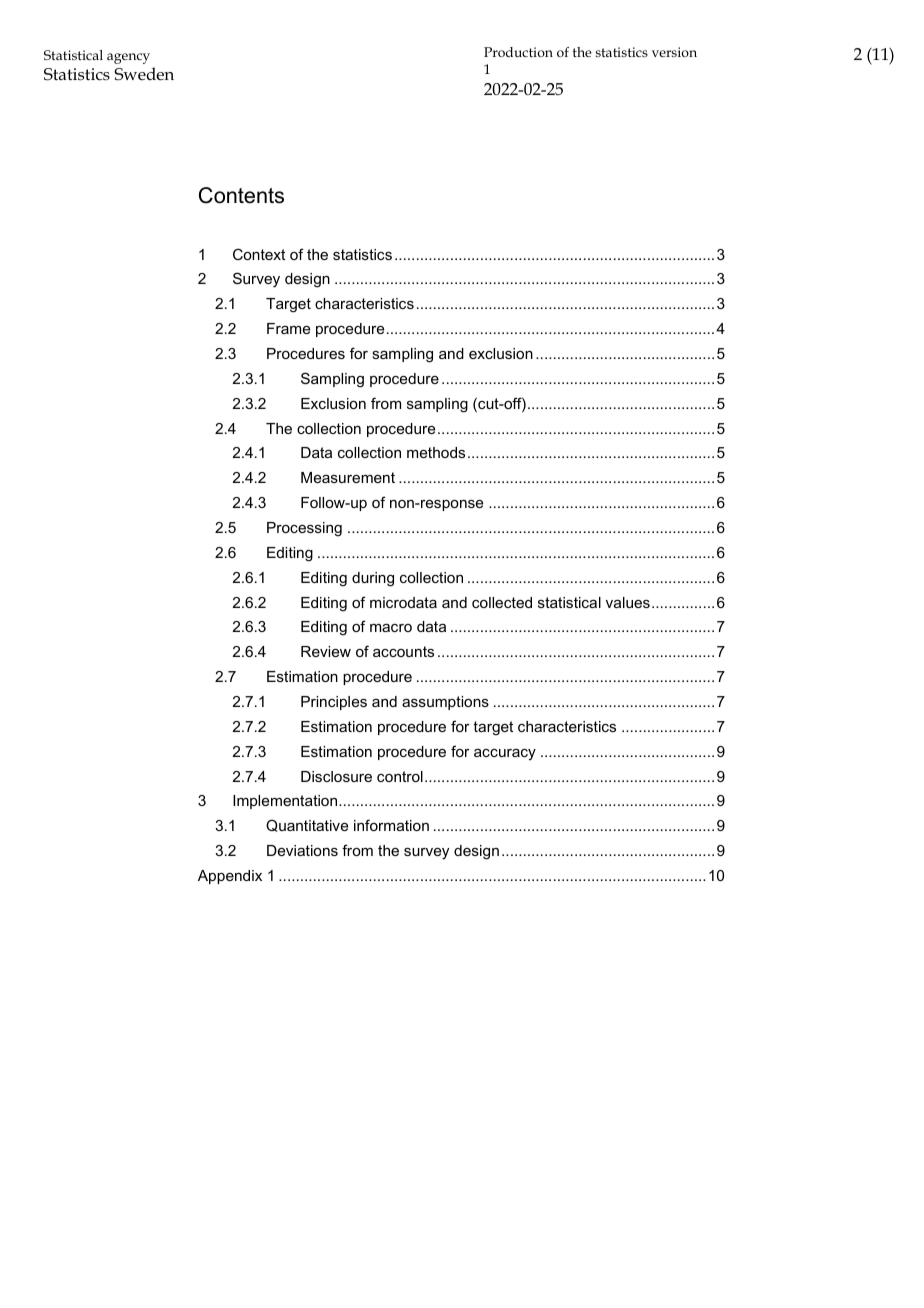 The width and height of the document is (924, 1308). Describe the element at coordinates (288, 328) in the document. I see `Frame` at that location.
